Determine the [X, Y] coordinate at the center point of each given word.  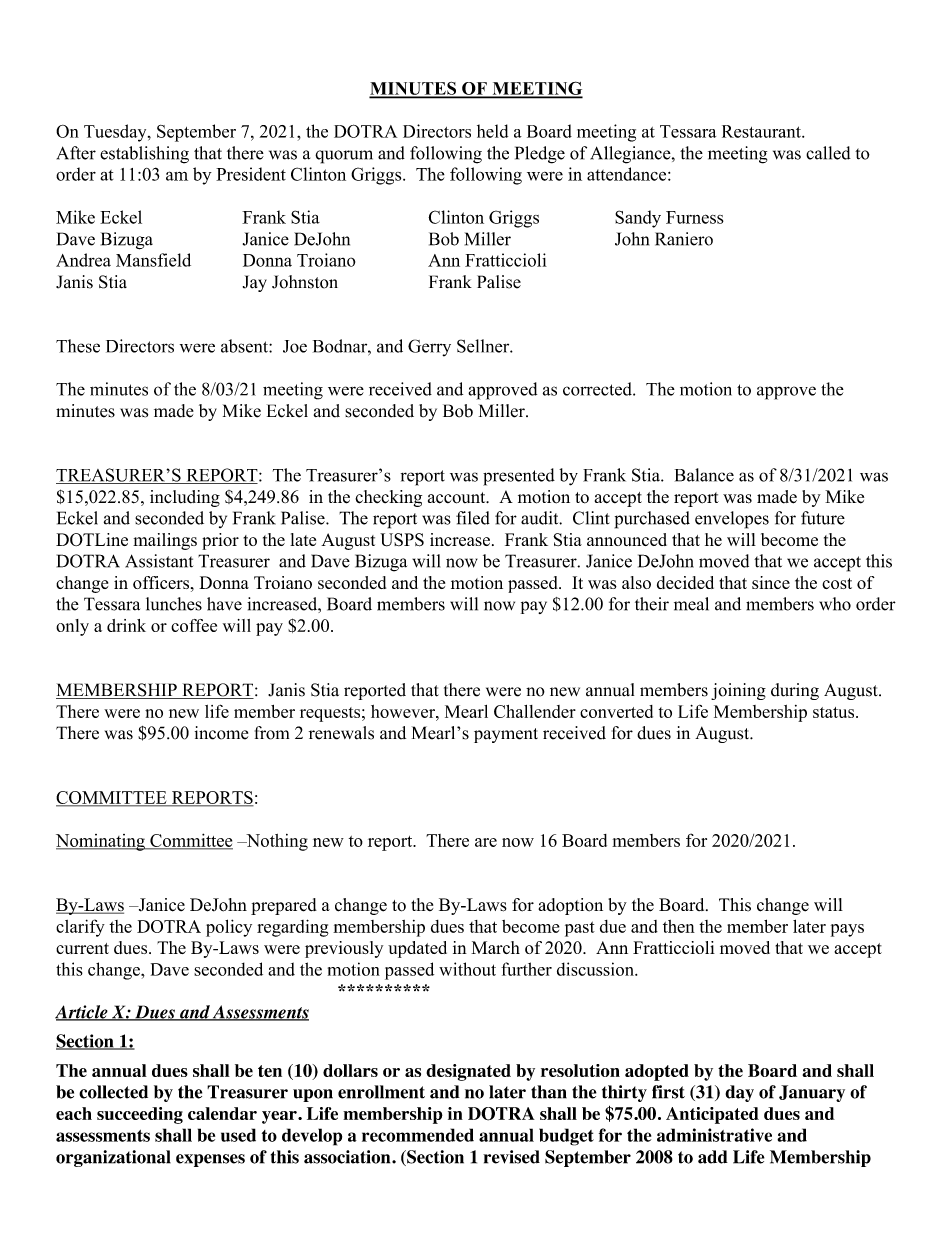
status [835, 712]
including [185, 498]
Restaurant [762, 131]
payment [506, 735]
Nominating [101, 842]
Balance [704, 475]
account [458, 498]
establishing [144, 155]
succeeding [140, 1115]
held [492, 131]
